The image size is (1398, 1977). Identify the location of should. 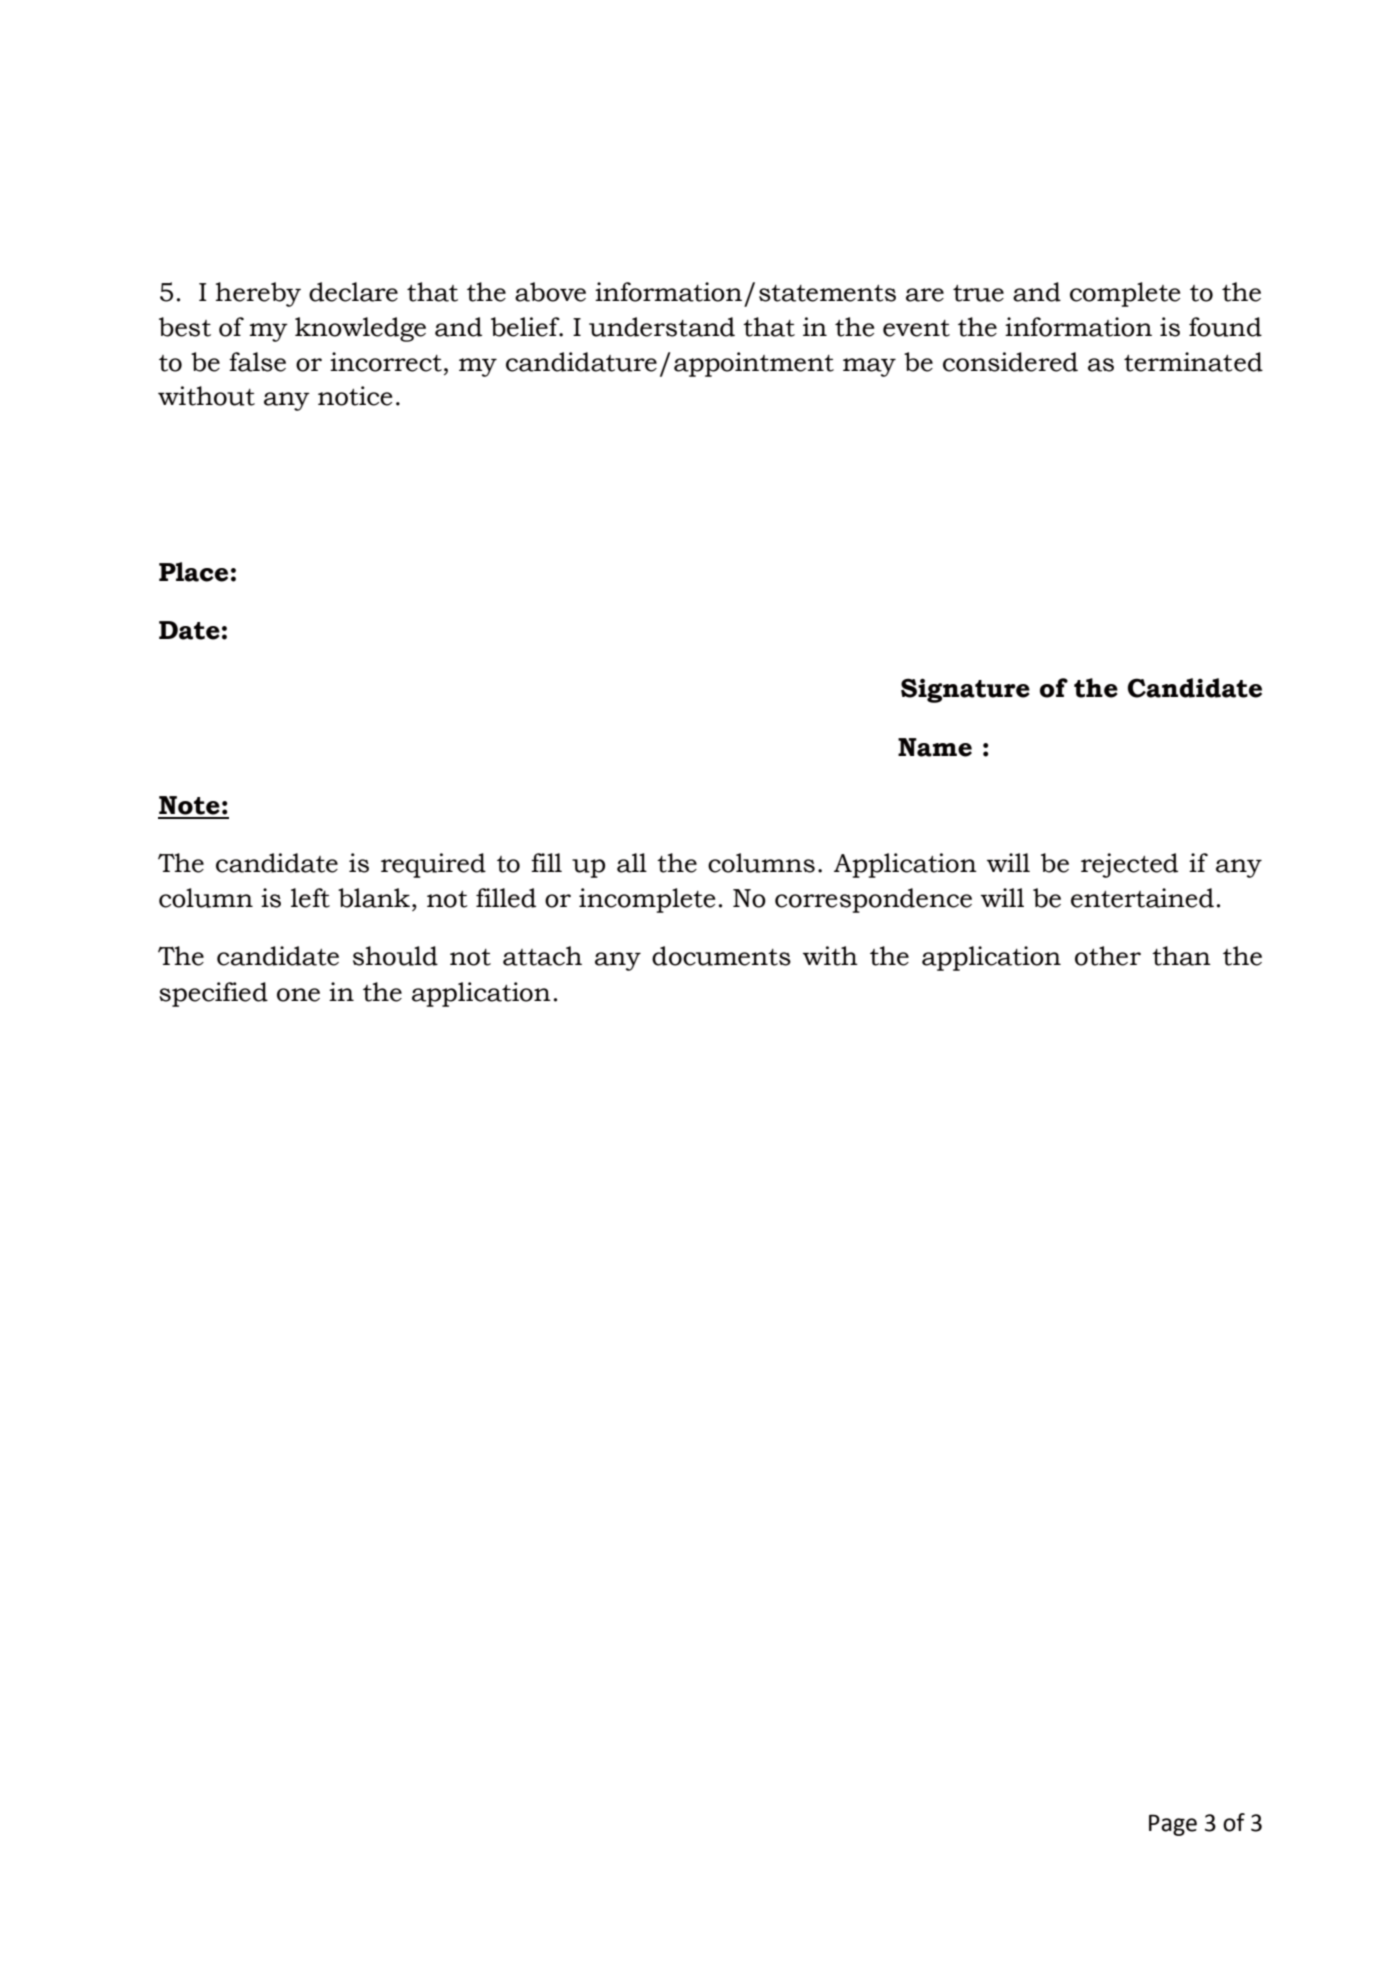
(395, 956).
